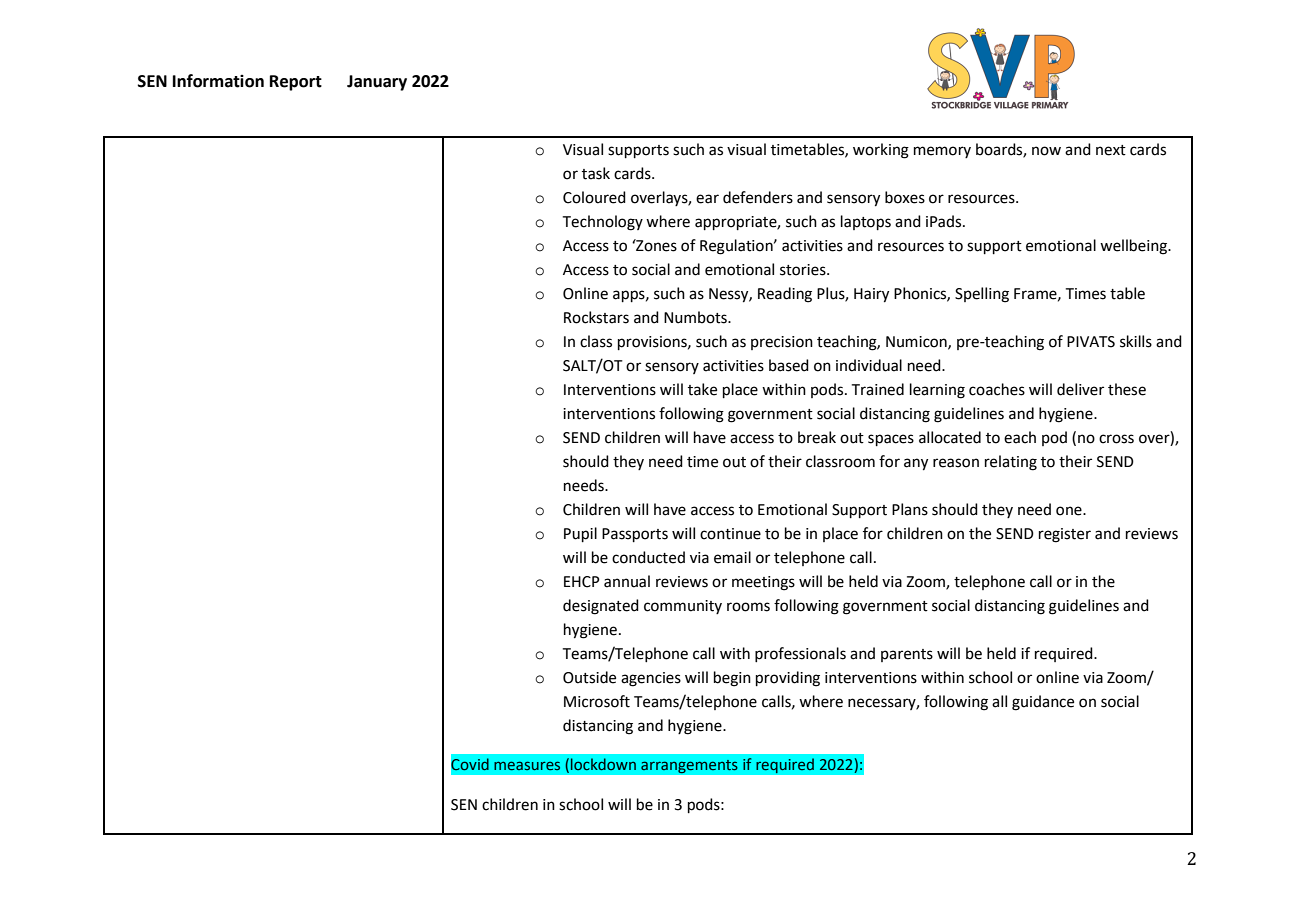 The height and width of the document is (924, 1309). Describe the element at coordinates (596, 317) in the document. I see `Rockstars` at that location.
